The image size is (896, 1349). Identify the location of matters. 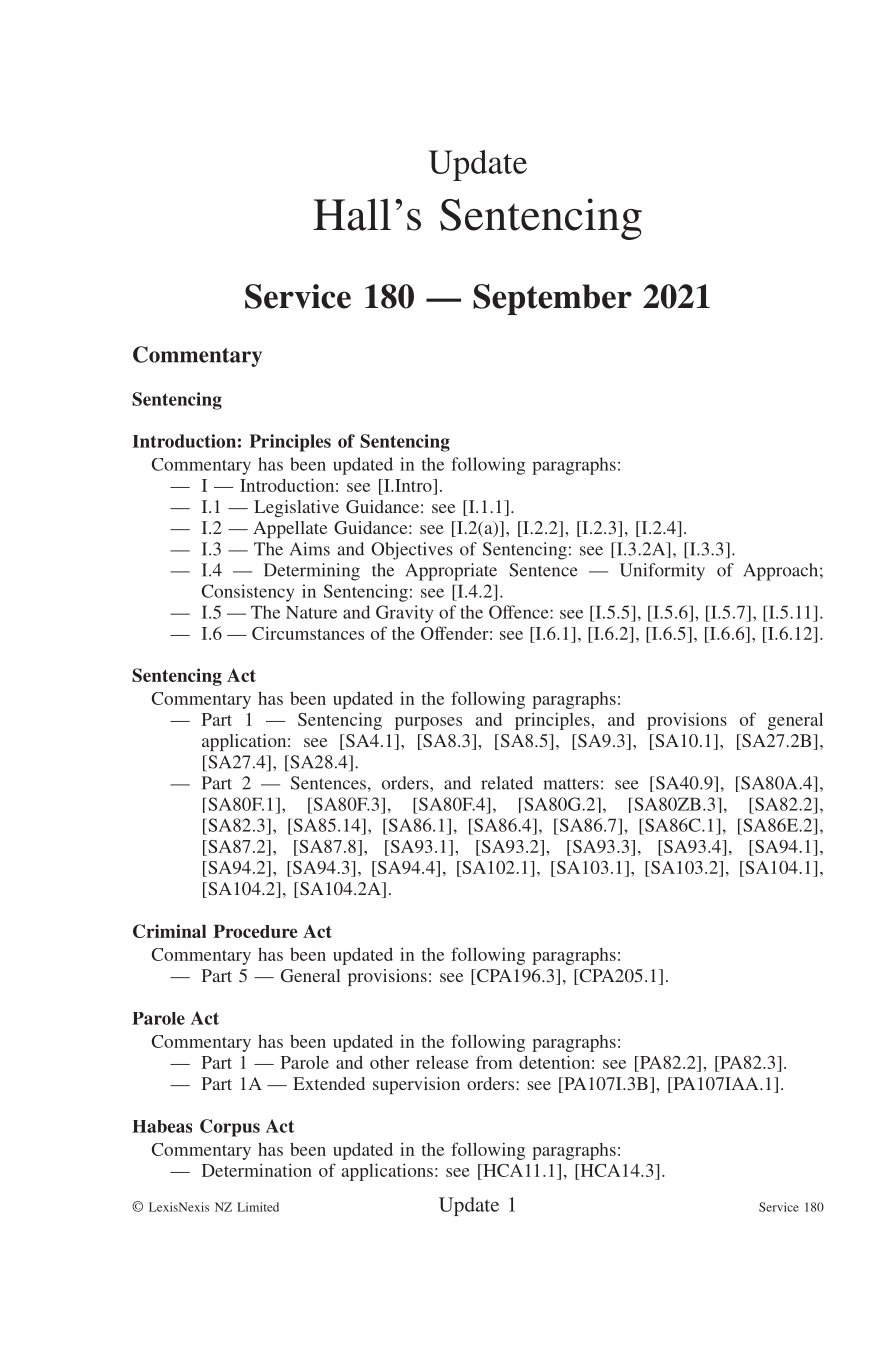
(571, 784).
